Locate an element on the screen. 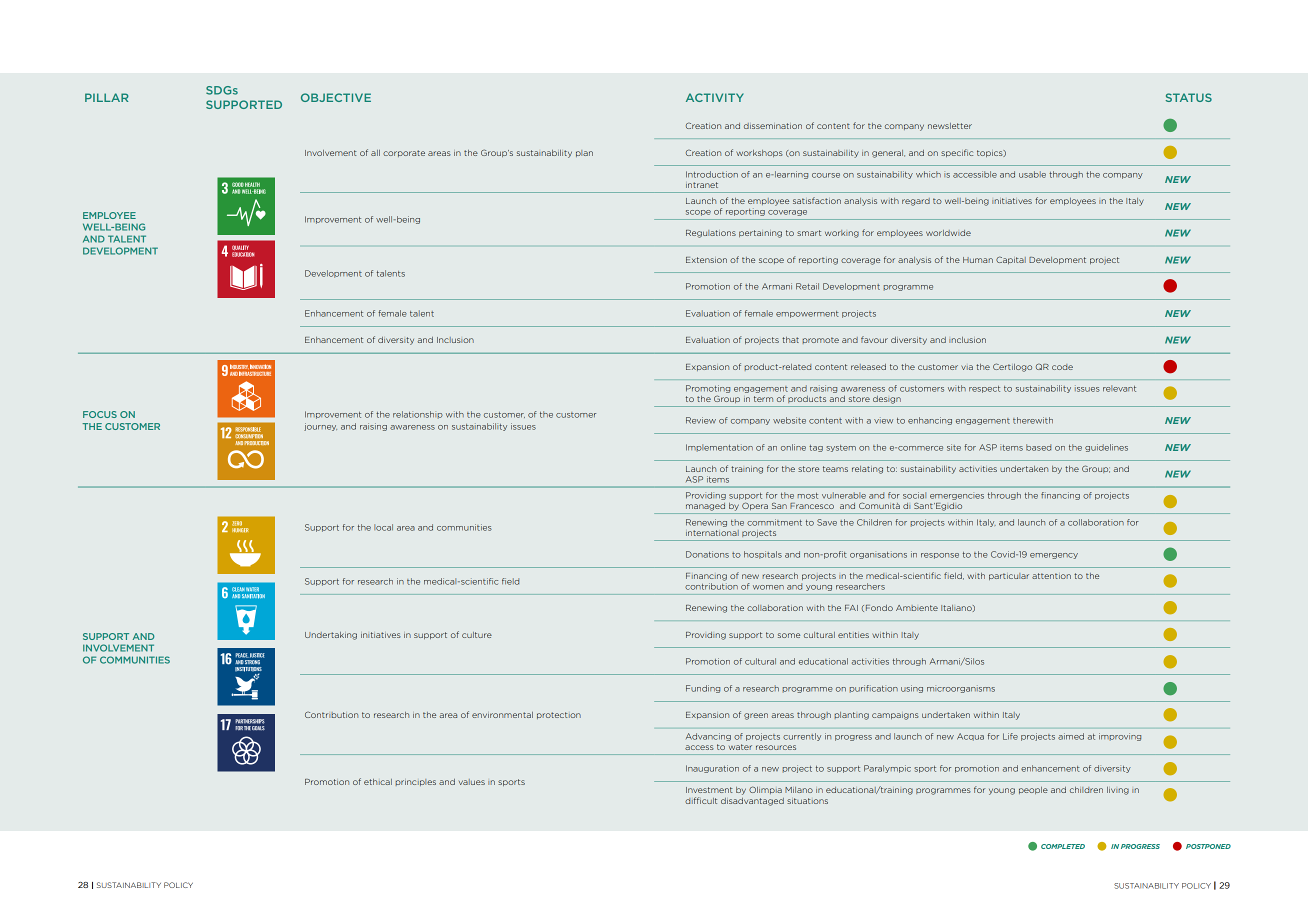 The height and width of the screenshot is (924, 1308). ethical is located at coordinates (378, 782).
